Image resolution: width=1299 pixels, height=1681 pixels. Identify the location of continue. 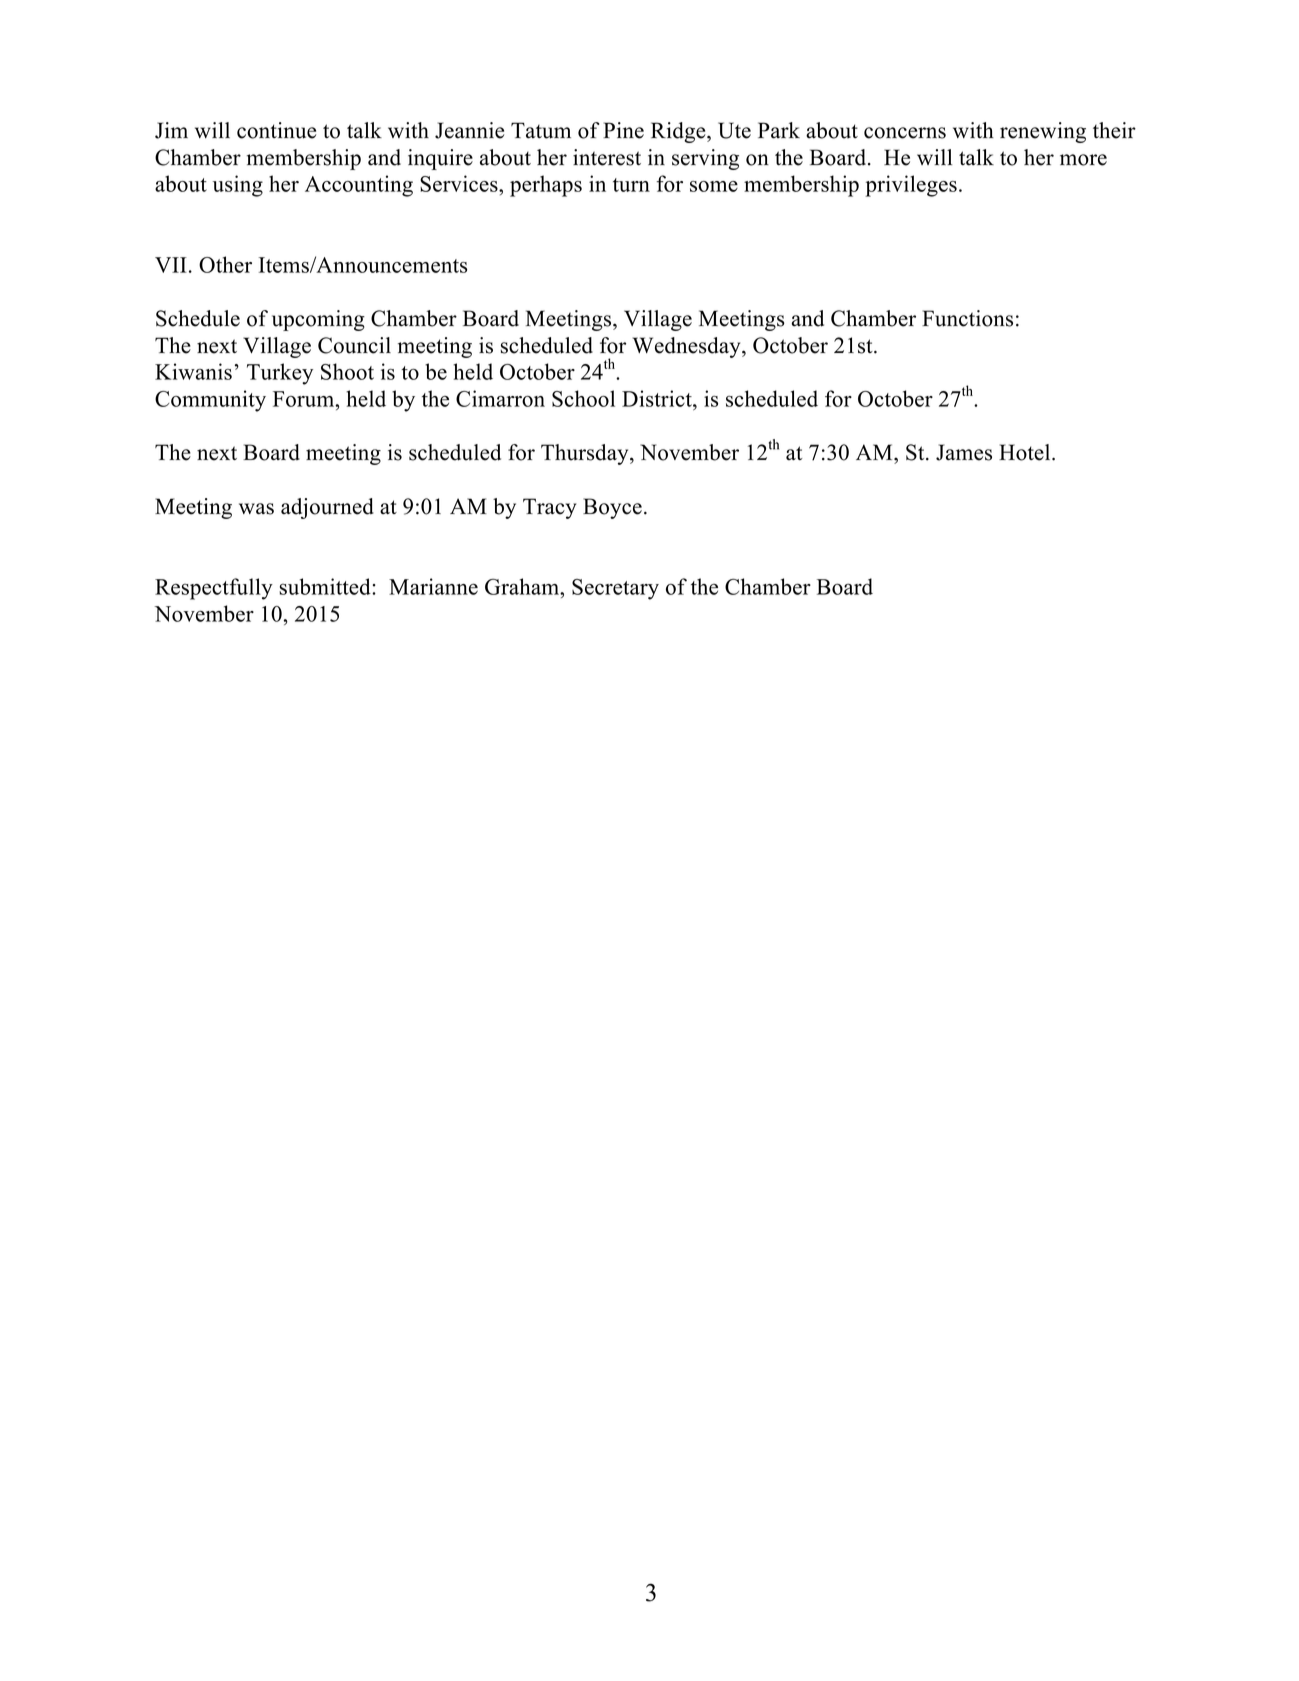
(276, 130).
